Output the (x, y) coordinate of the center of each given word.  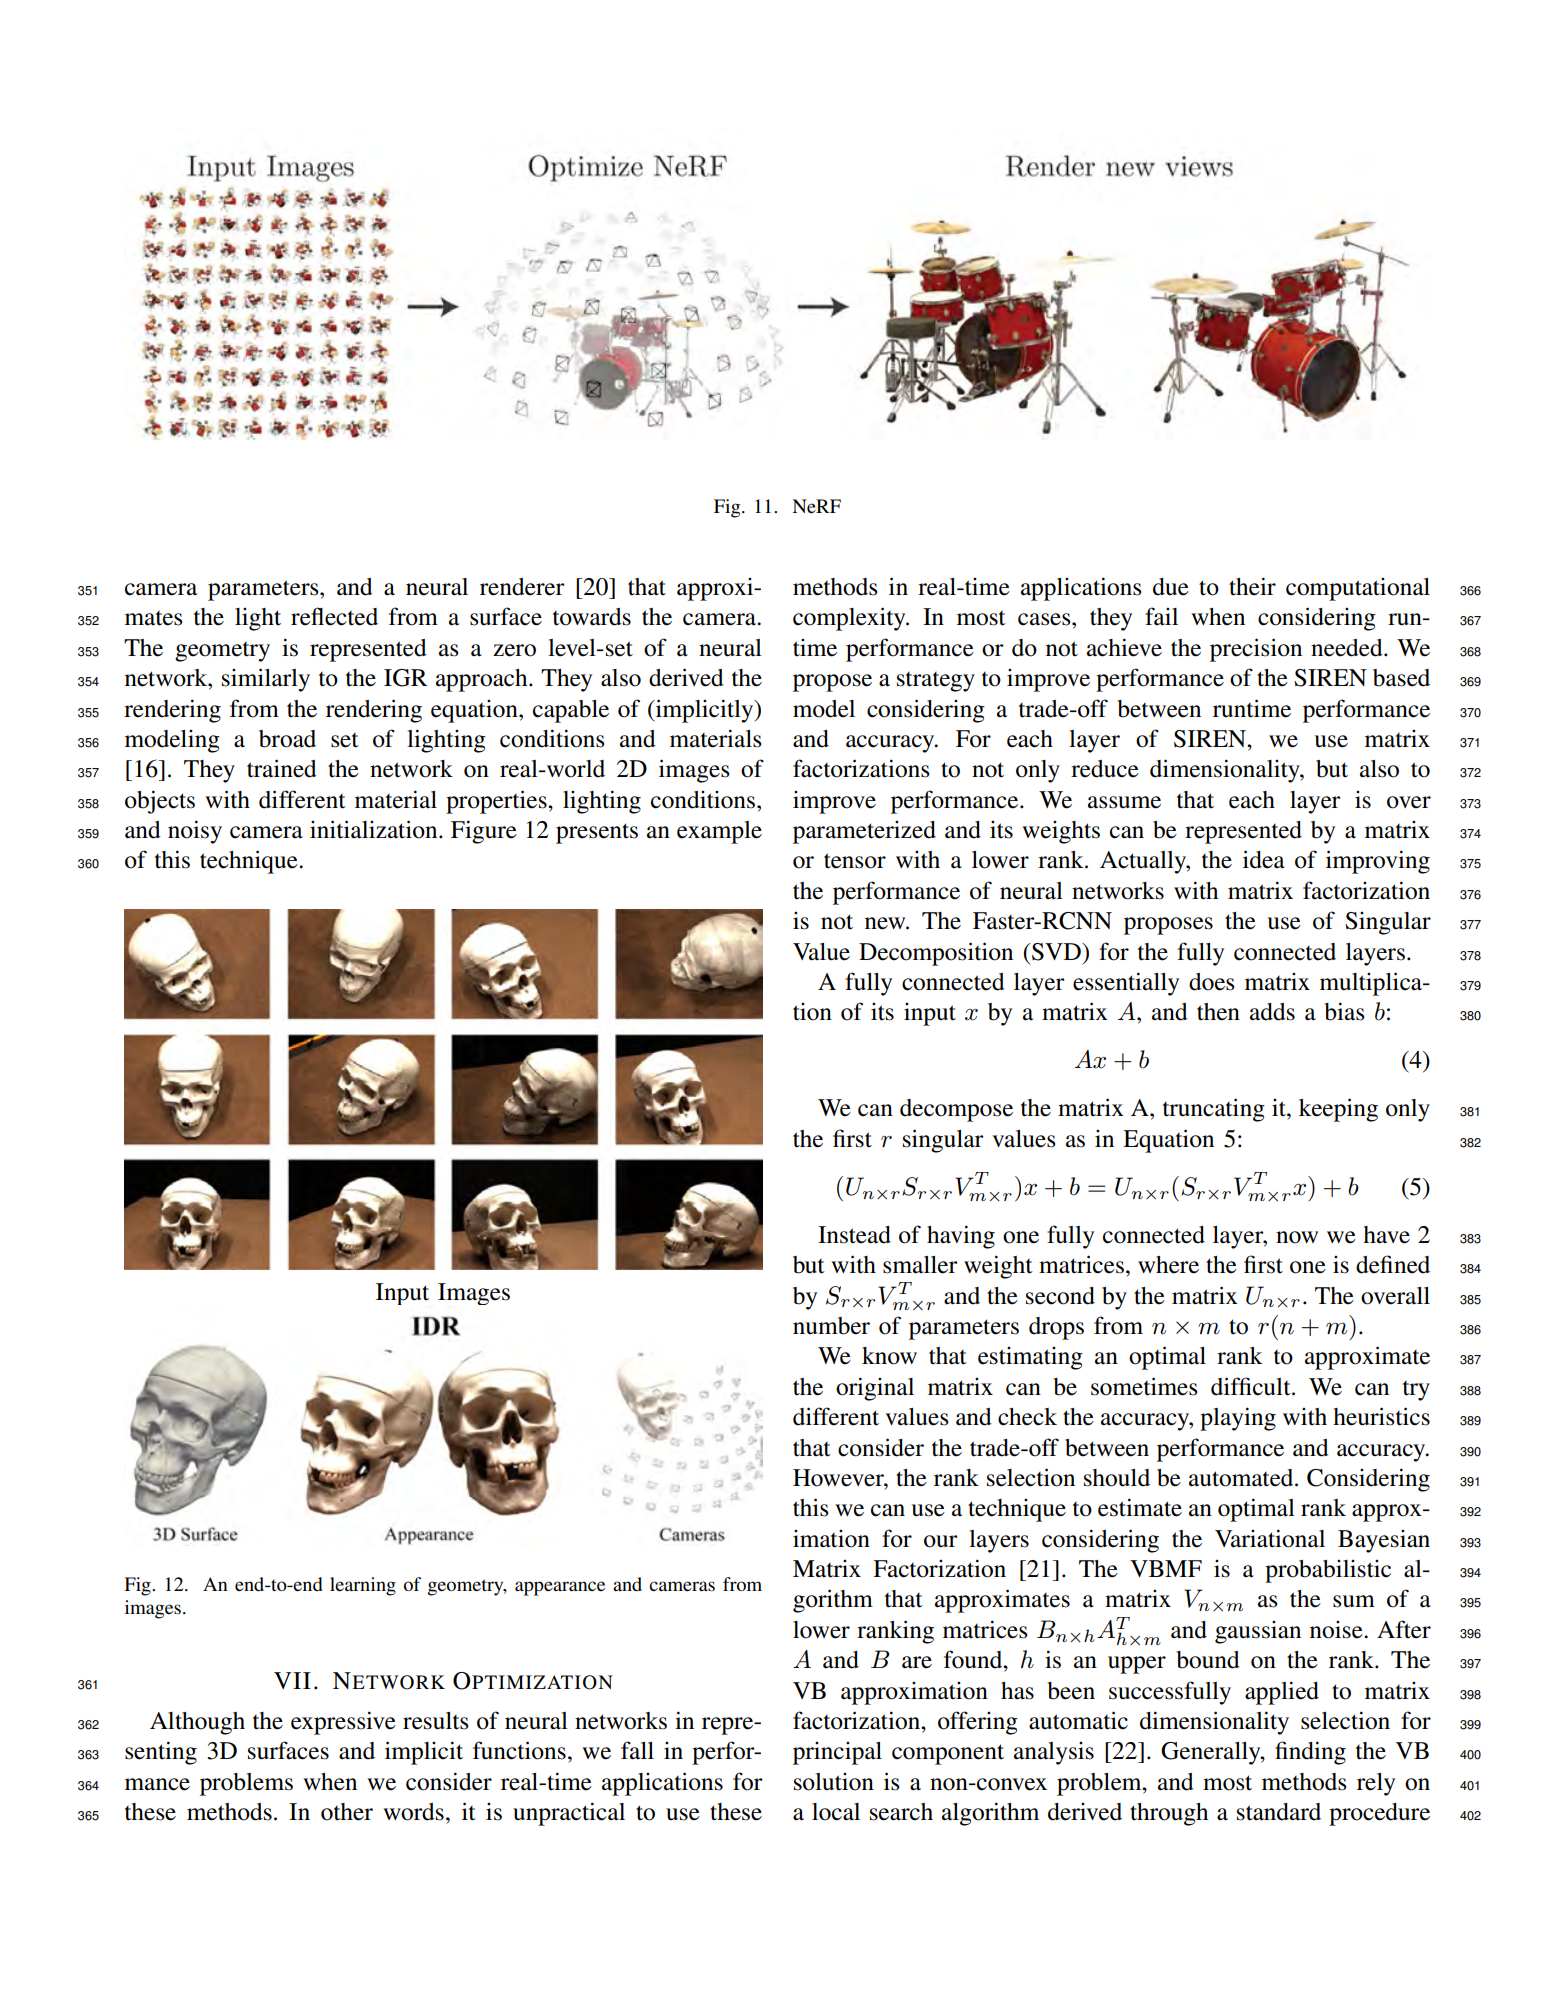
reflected (334, 616)
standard (1279, 1812)
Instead (854, 1235)
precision (1256, 650)
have (1386, 1235)
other (347, 1812)
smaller (920, 1265)
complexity (850, 619)
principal (837, 1753)
